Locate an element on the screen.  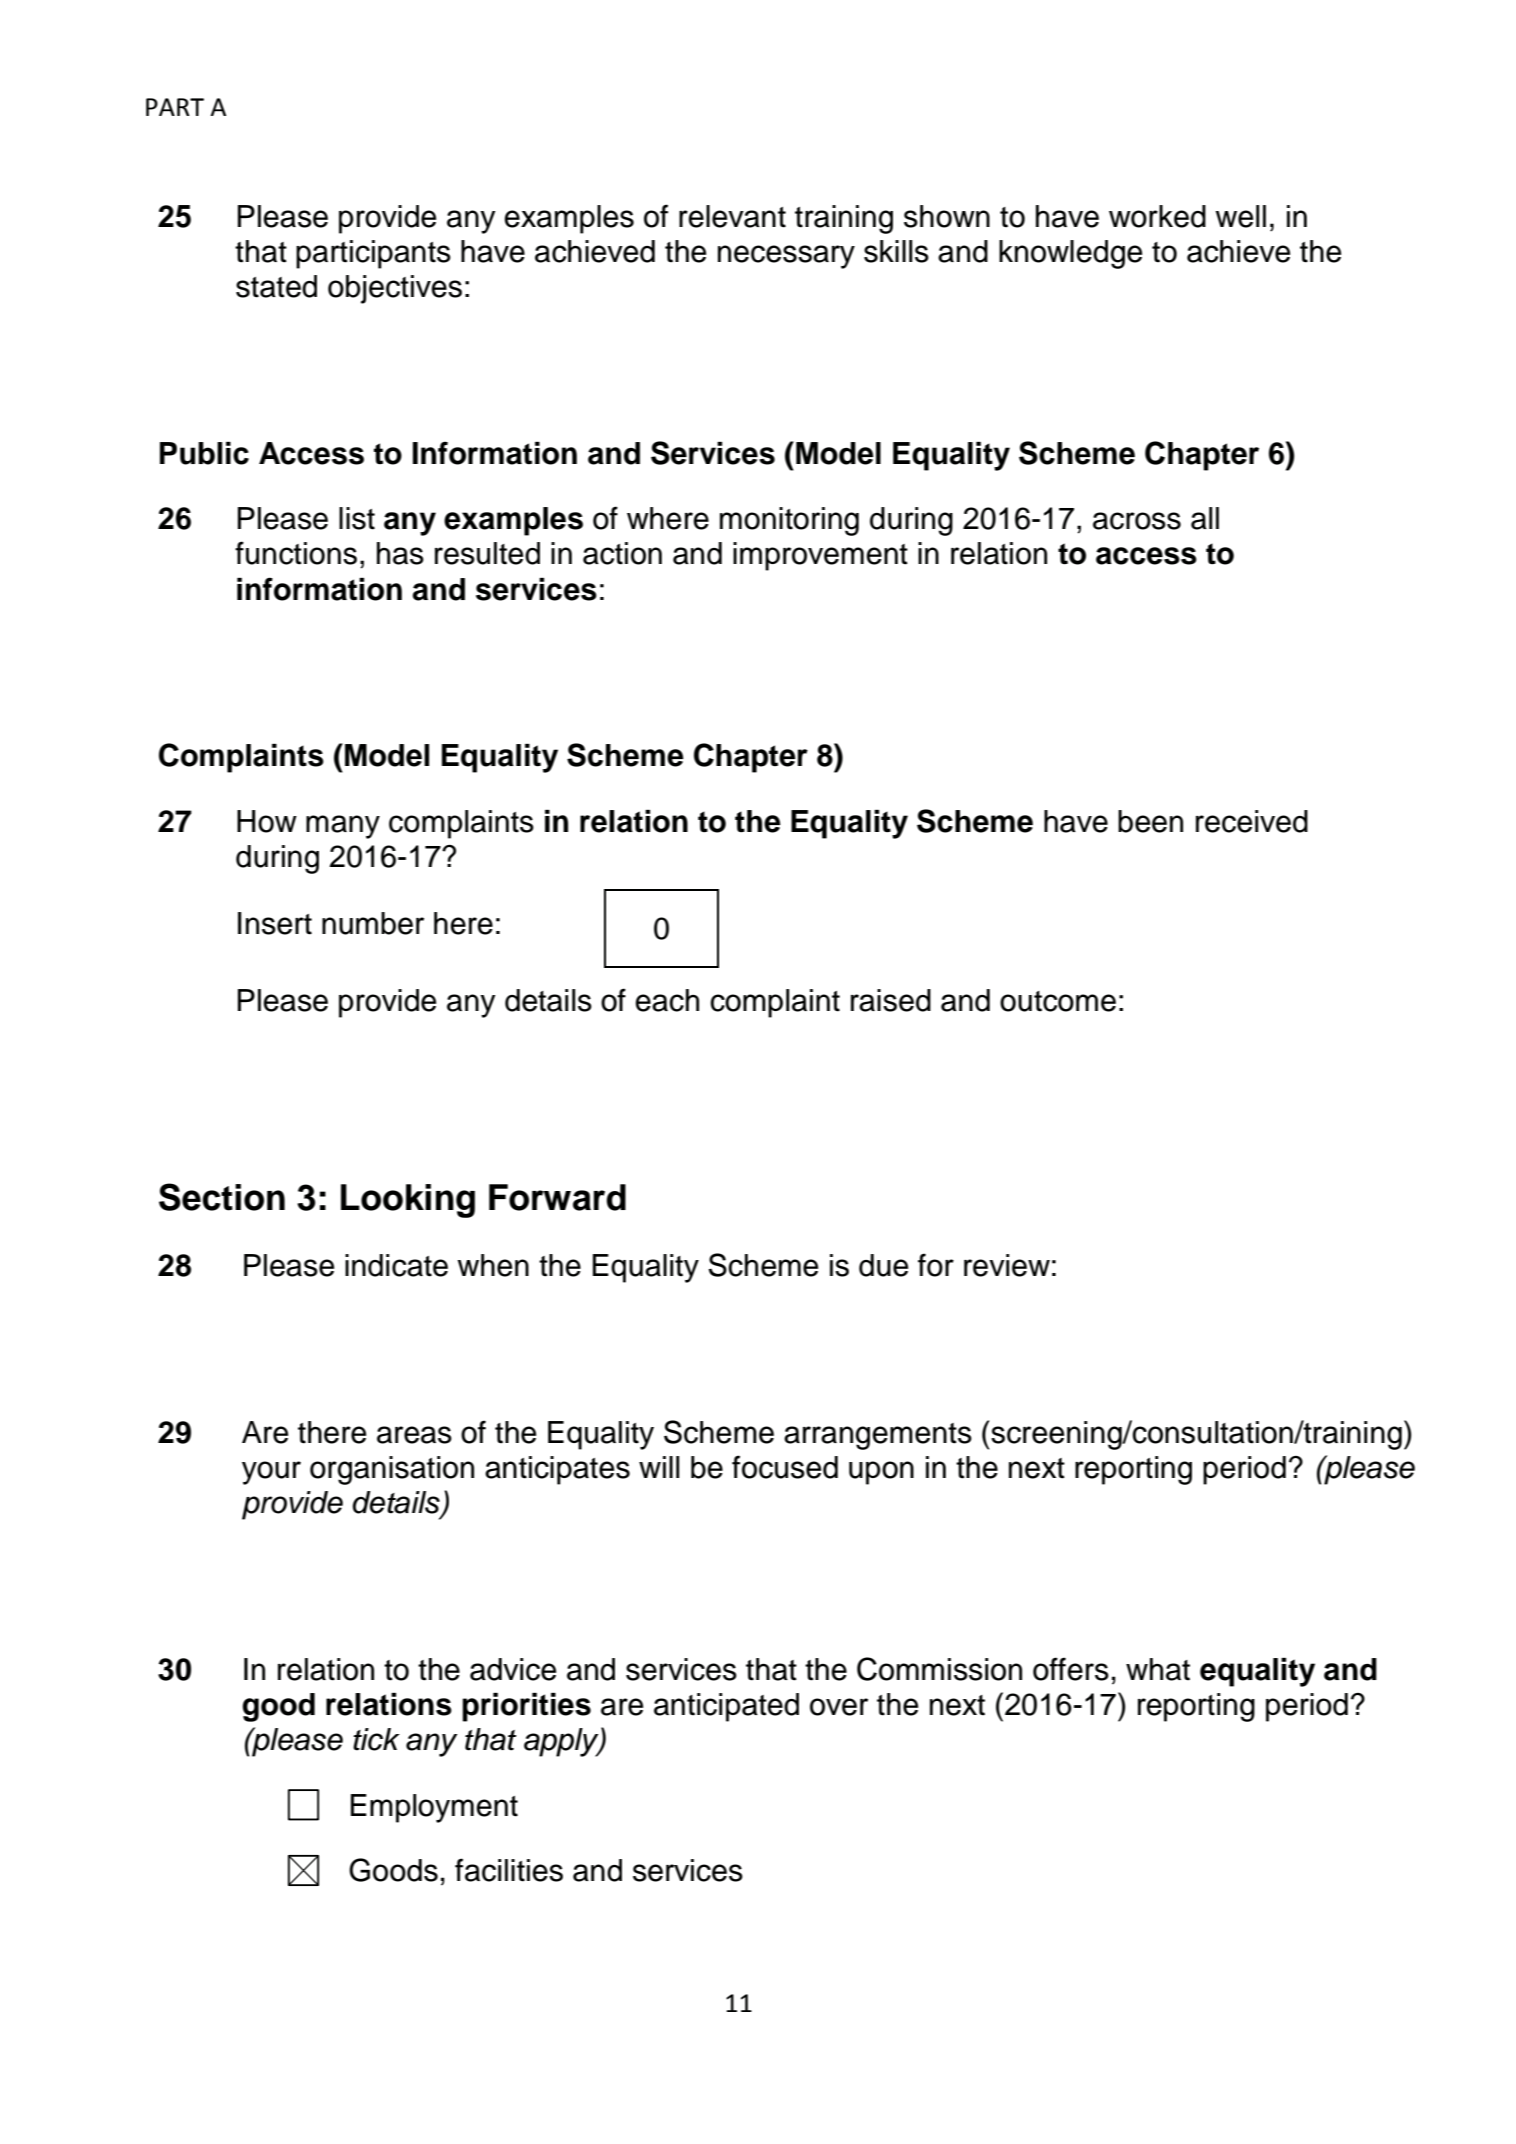
stated is located at coordinates (276, 286).
